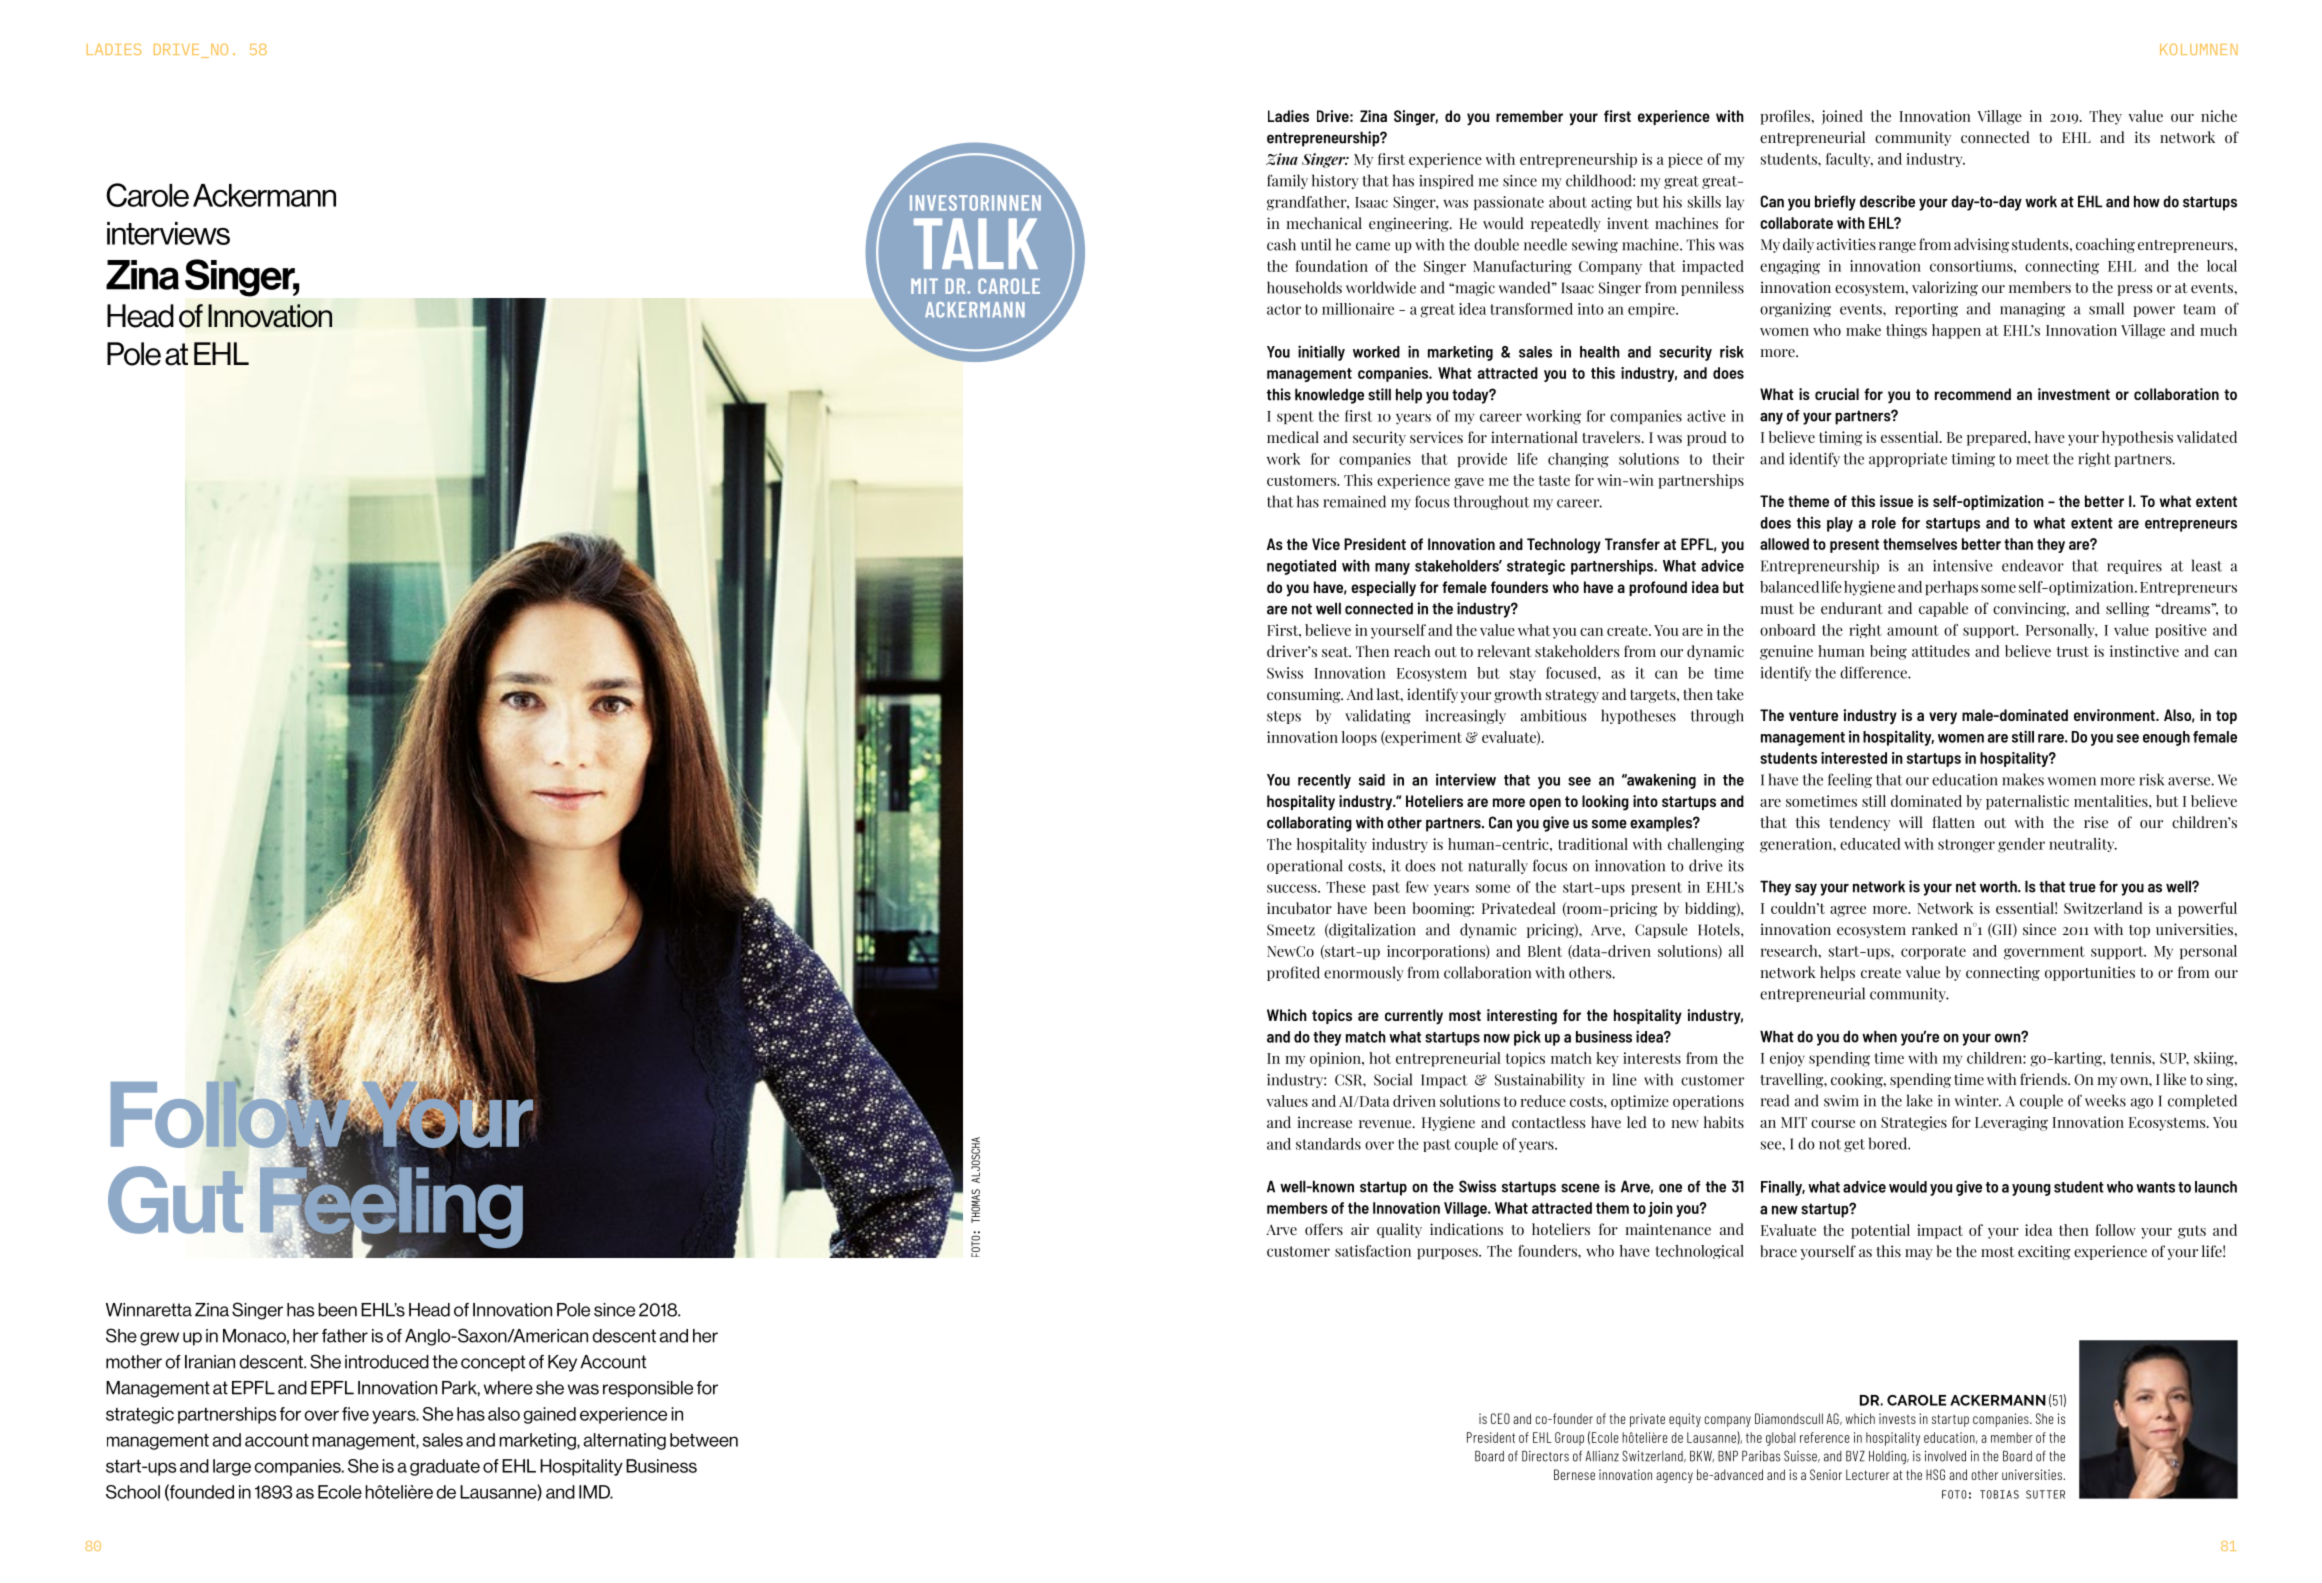  Describe the element at coordinates (445, 1467) in the screenshot. I see `graduate` at that location.
